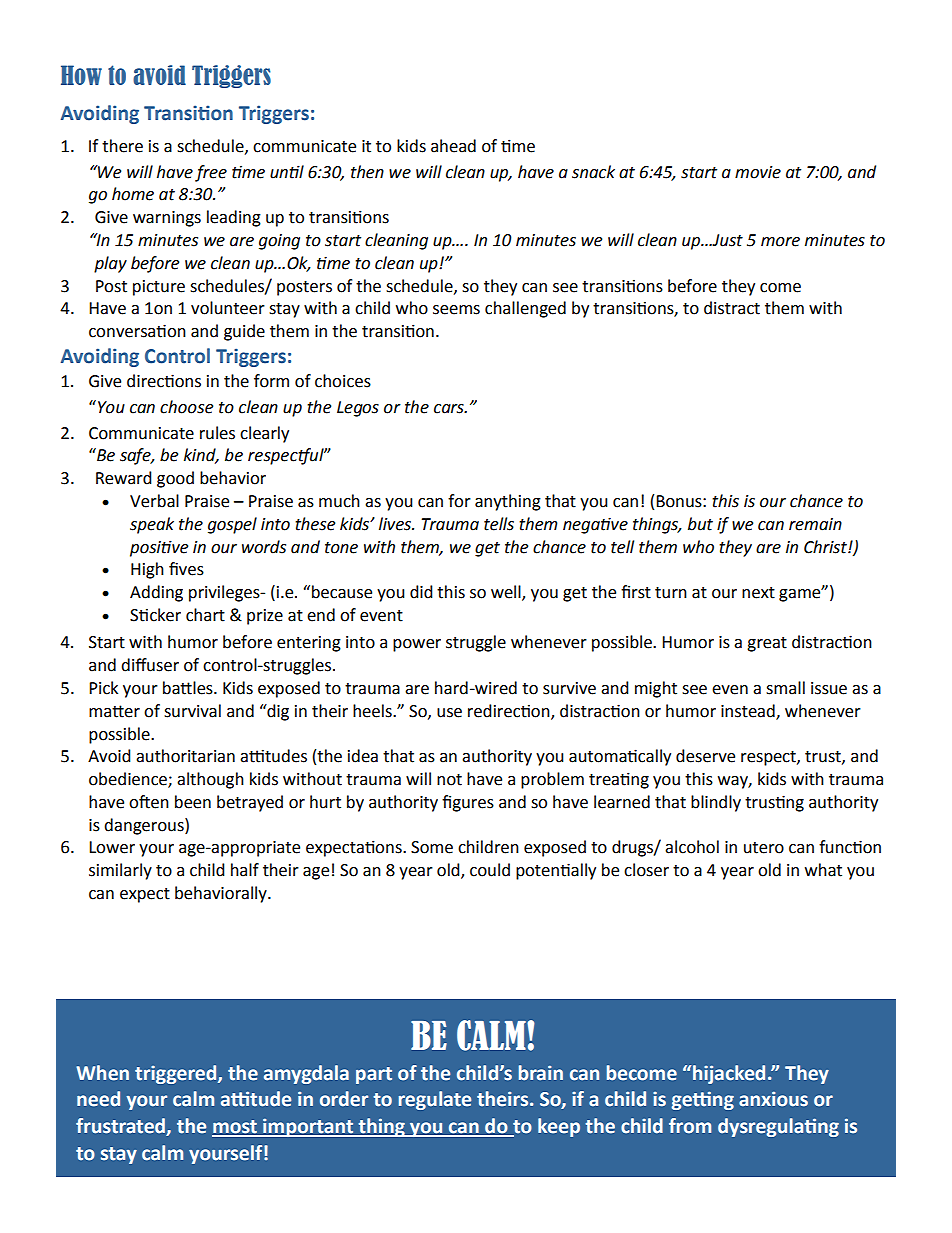  I want to click on deserve, so click(705, 756).
